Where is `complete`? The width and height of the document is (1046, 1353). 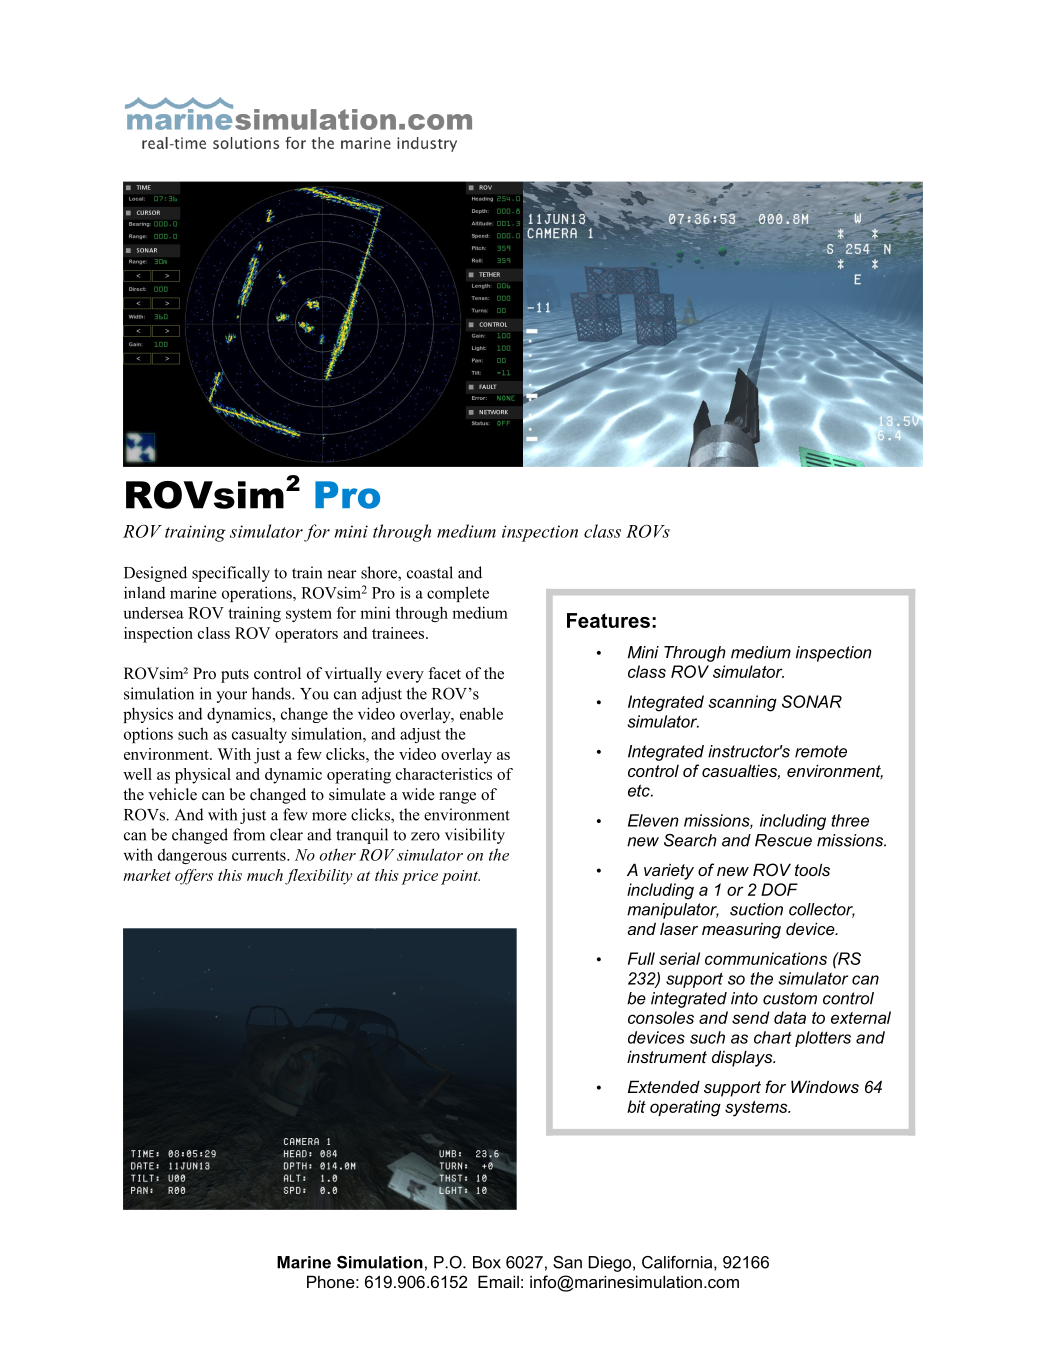 complete is located at coordinates (458, 594).
